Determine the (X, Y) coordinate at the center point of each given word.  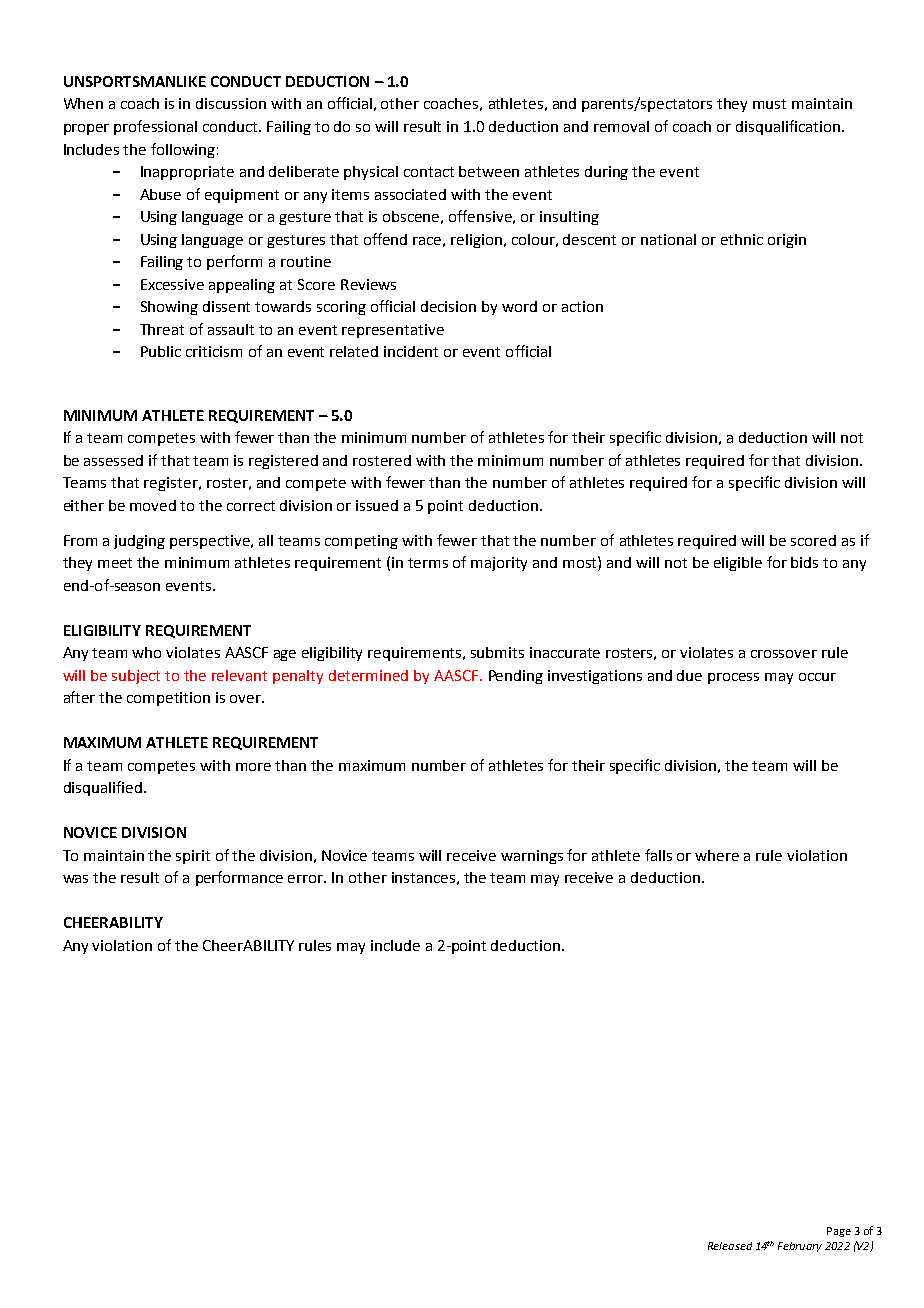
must (769, 104)
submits (497, 652)
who (146, 652)
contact (429, 172)
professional (155, 127)
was (75, 879)
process (733, 678)
